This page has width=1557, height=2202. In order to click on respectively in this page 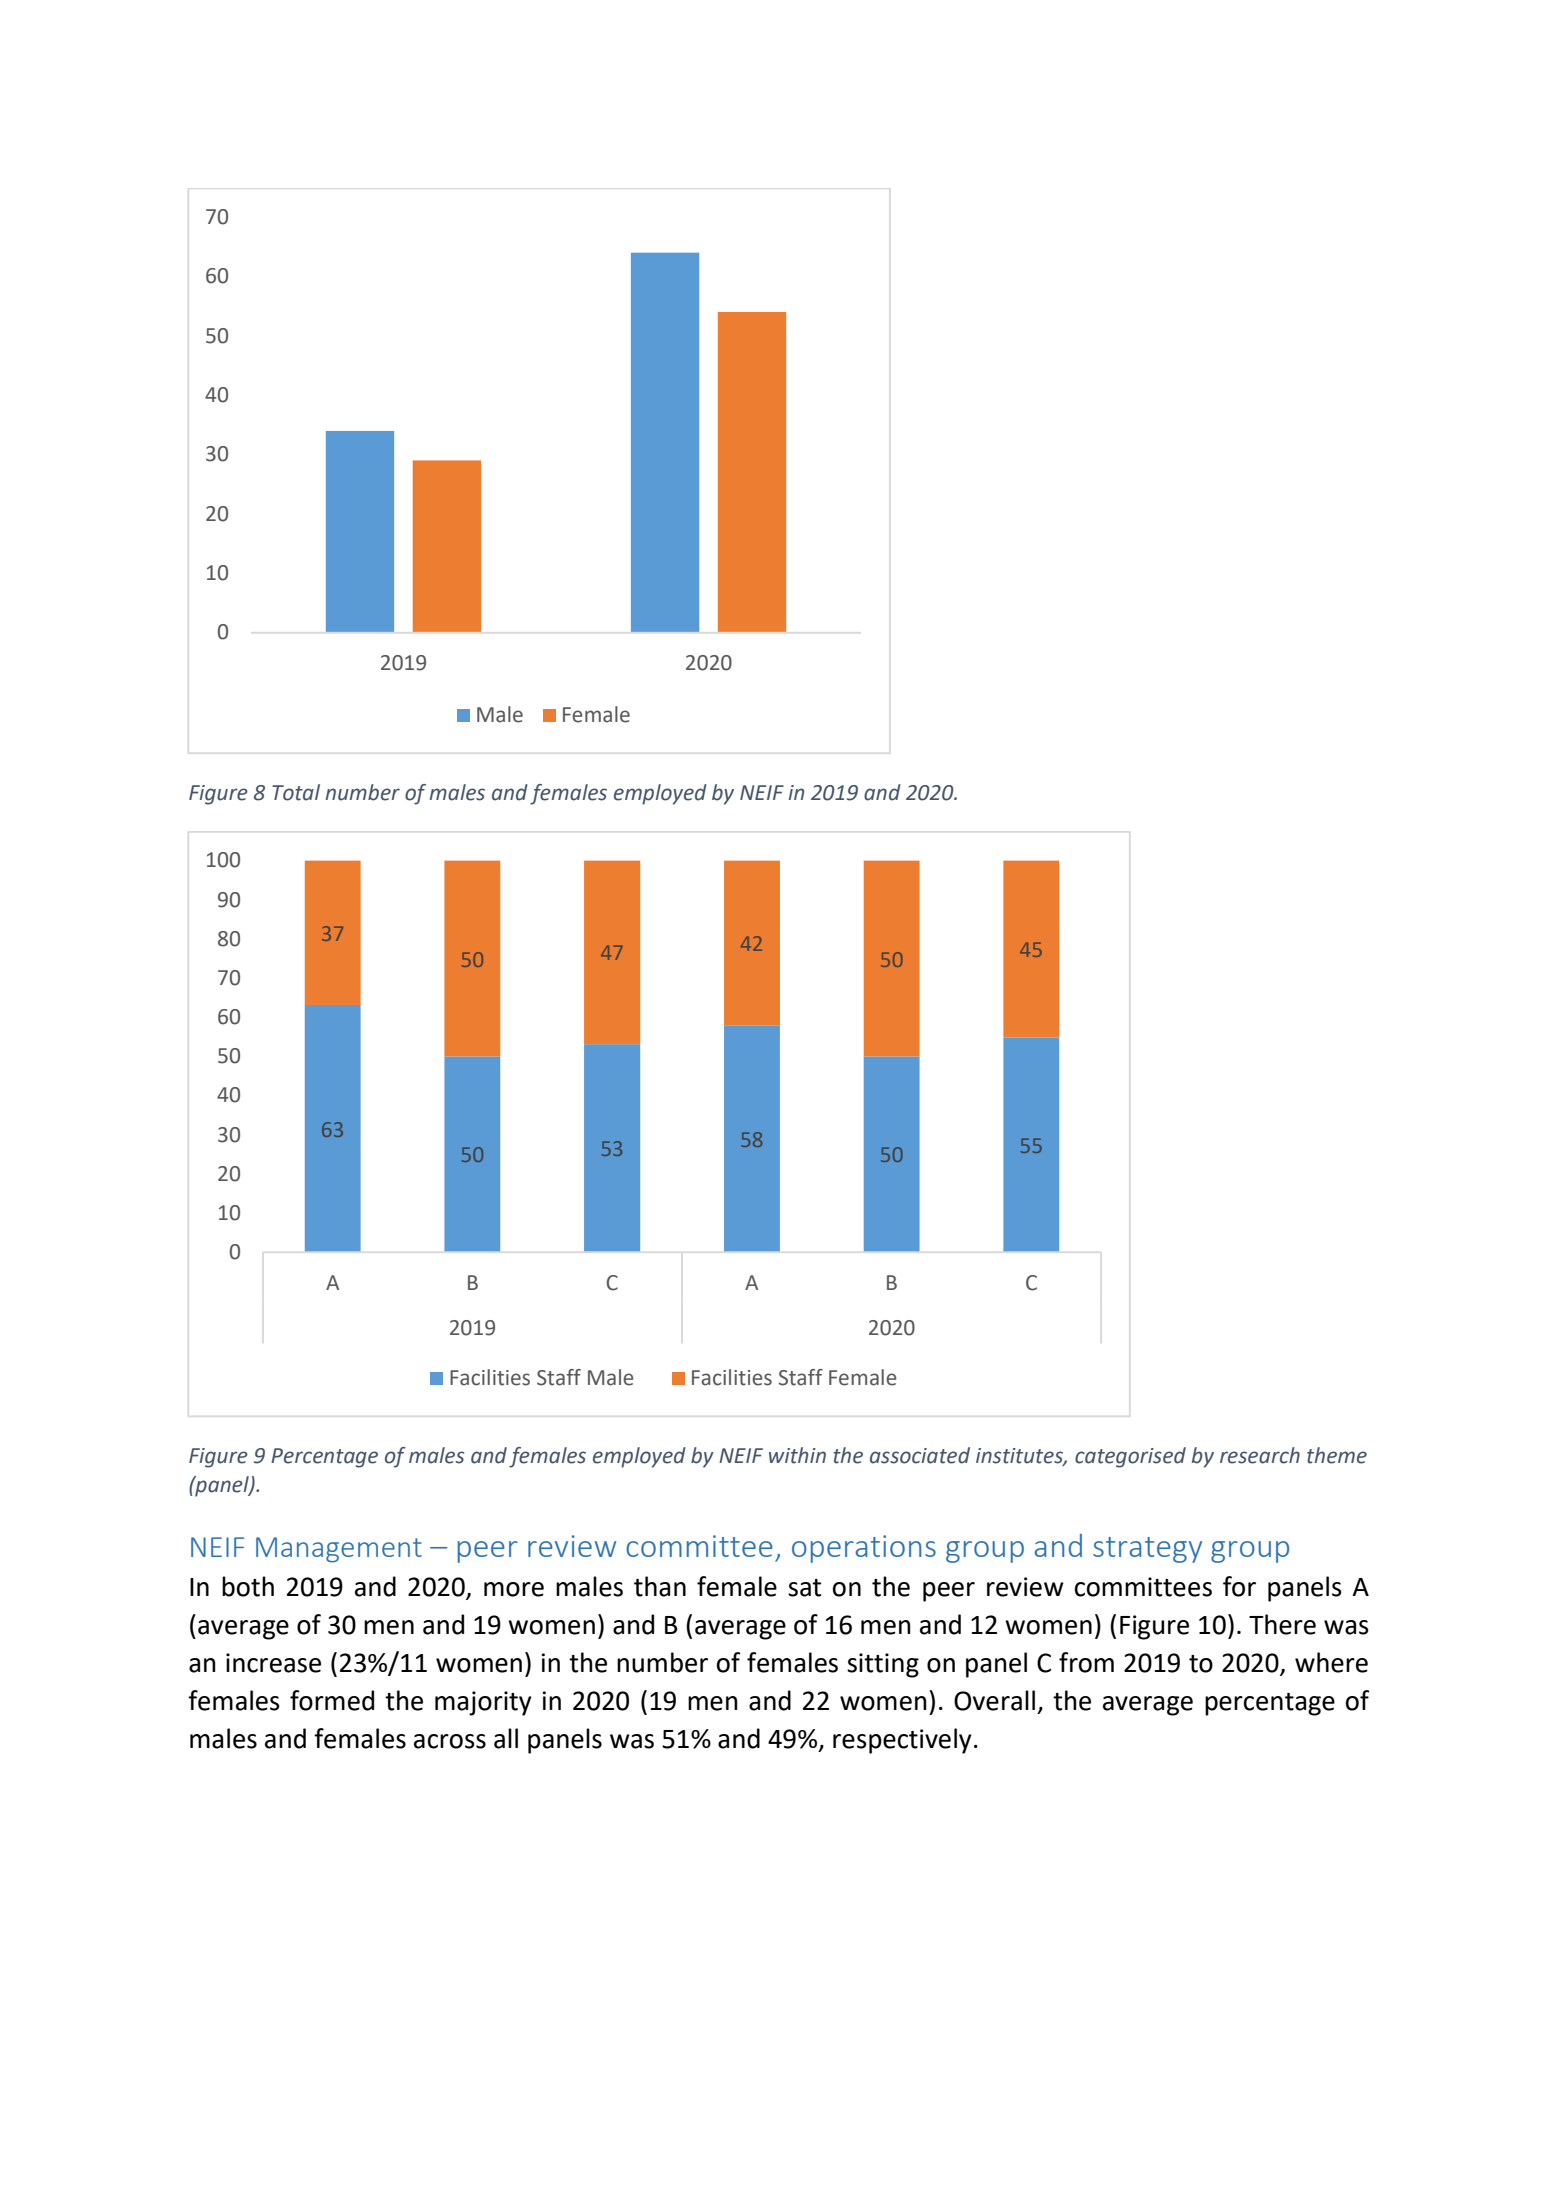, I will do `click(902, 1741)`.
